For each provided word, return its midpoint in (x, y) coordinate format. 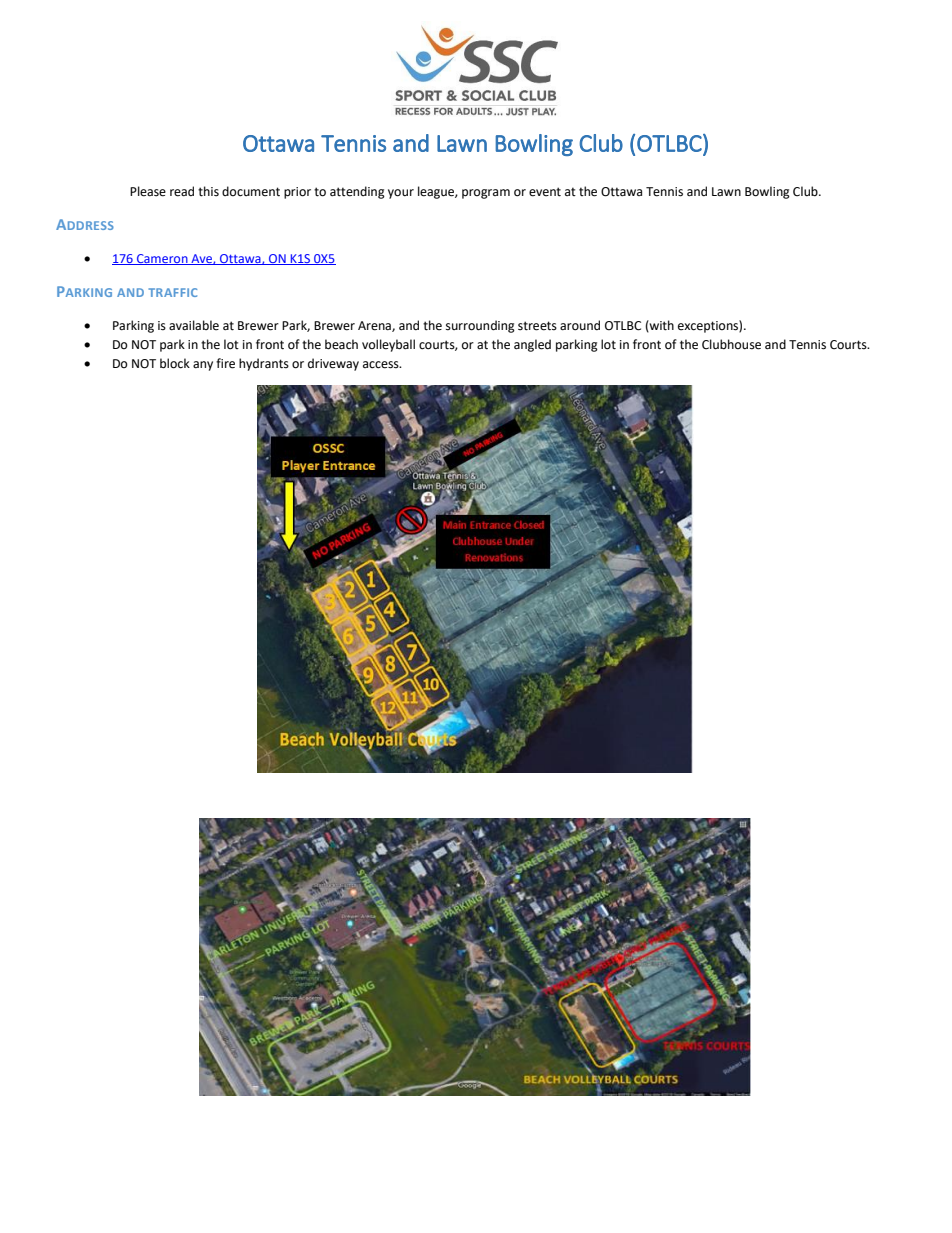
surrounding (480, 326)
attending (357, 192)
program (486, 194)
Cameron (162, 259)
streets (537, 326)
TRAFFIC (173, 292)
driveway (333, 364)
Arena (375, 326)
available (194, 325)
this (208, 191)
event (545, 192)
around (580, 325)
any (203, 366)
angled (532, 345)
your (401, 194)
